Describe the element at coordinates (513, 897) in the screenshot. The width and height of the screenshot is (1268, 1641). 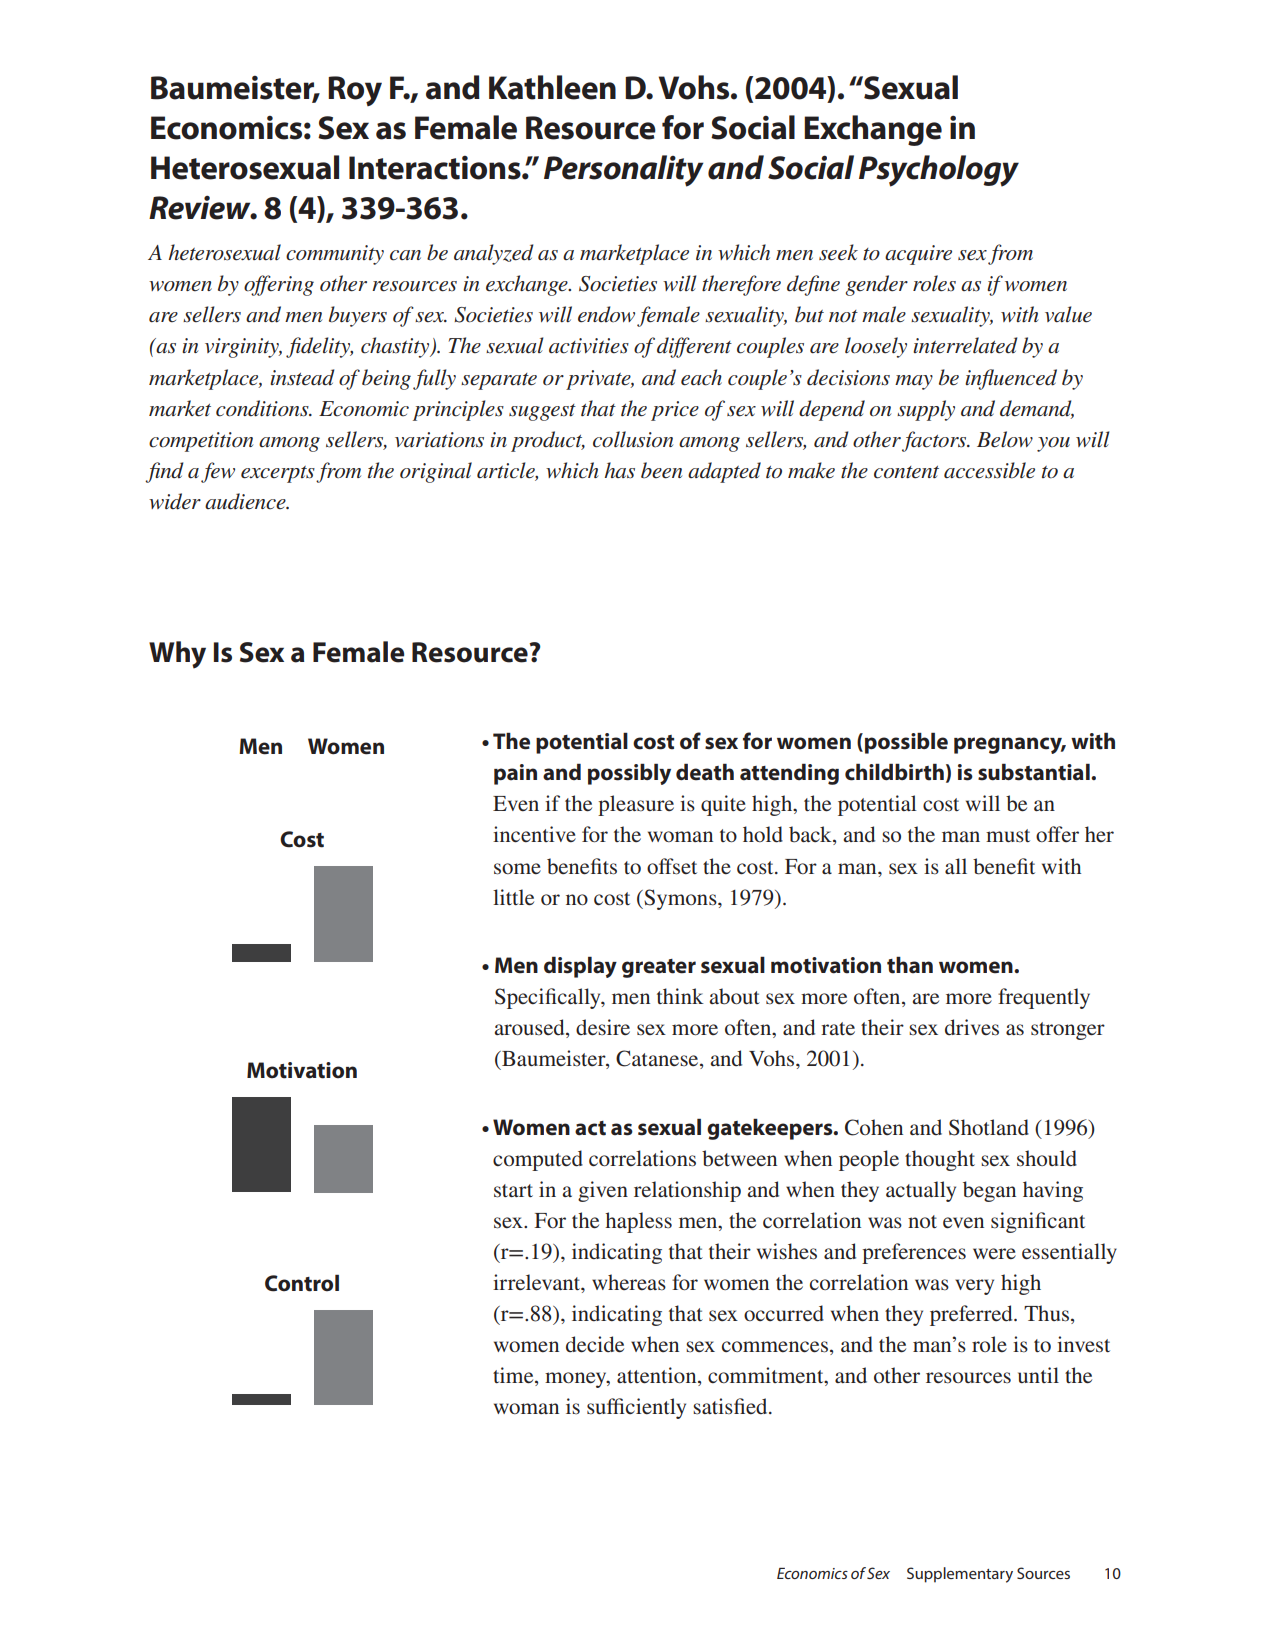
I see `little` at that location.
